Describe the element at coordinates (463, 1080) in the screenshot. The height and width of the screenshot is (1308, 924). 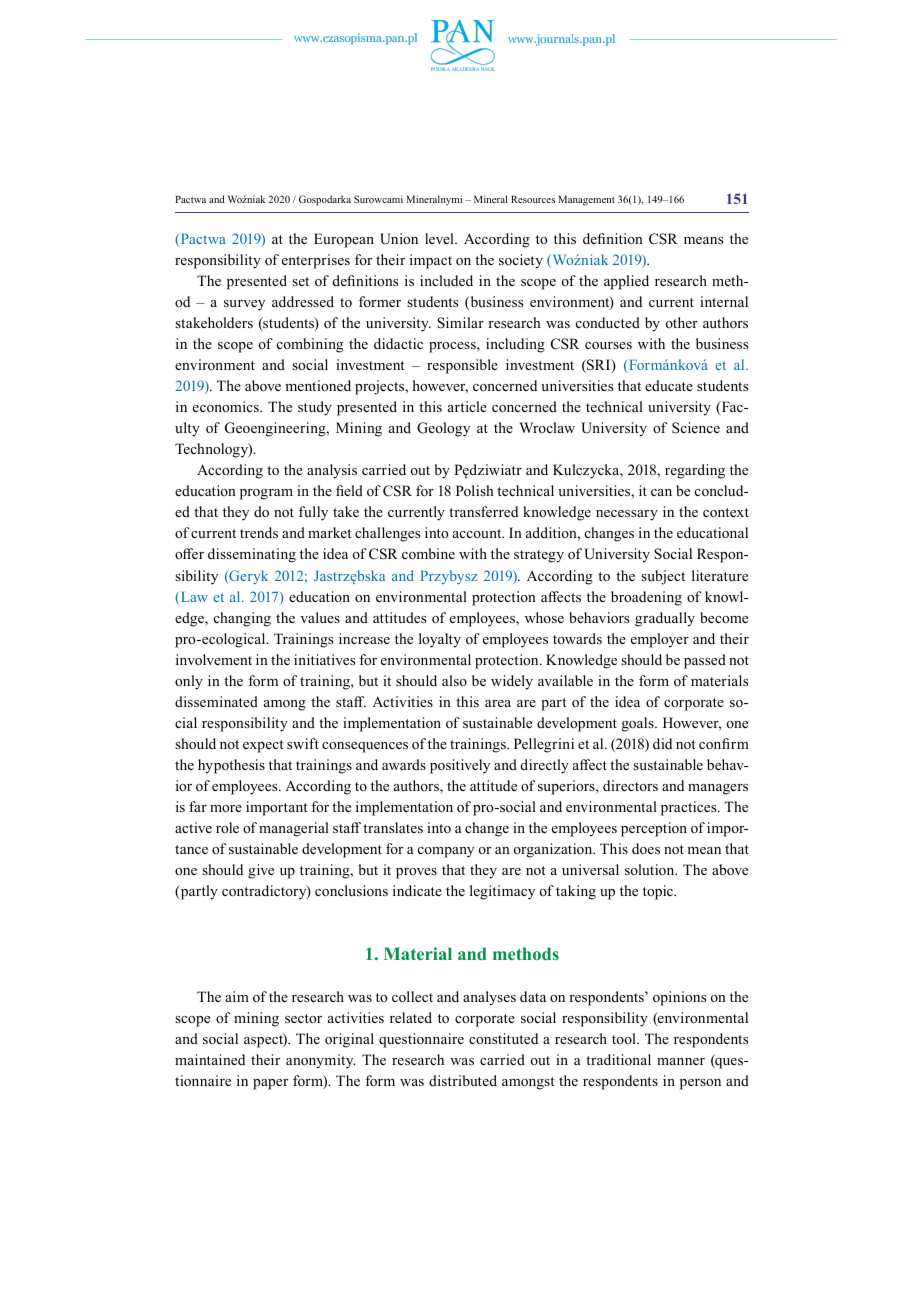
I see `distributed` at that location.
